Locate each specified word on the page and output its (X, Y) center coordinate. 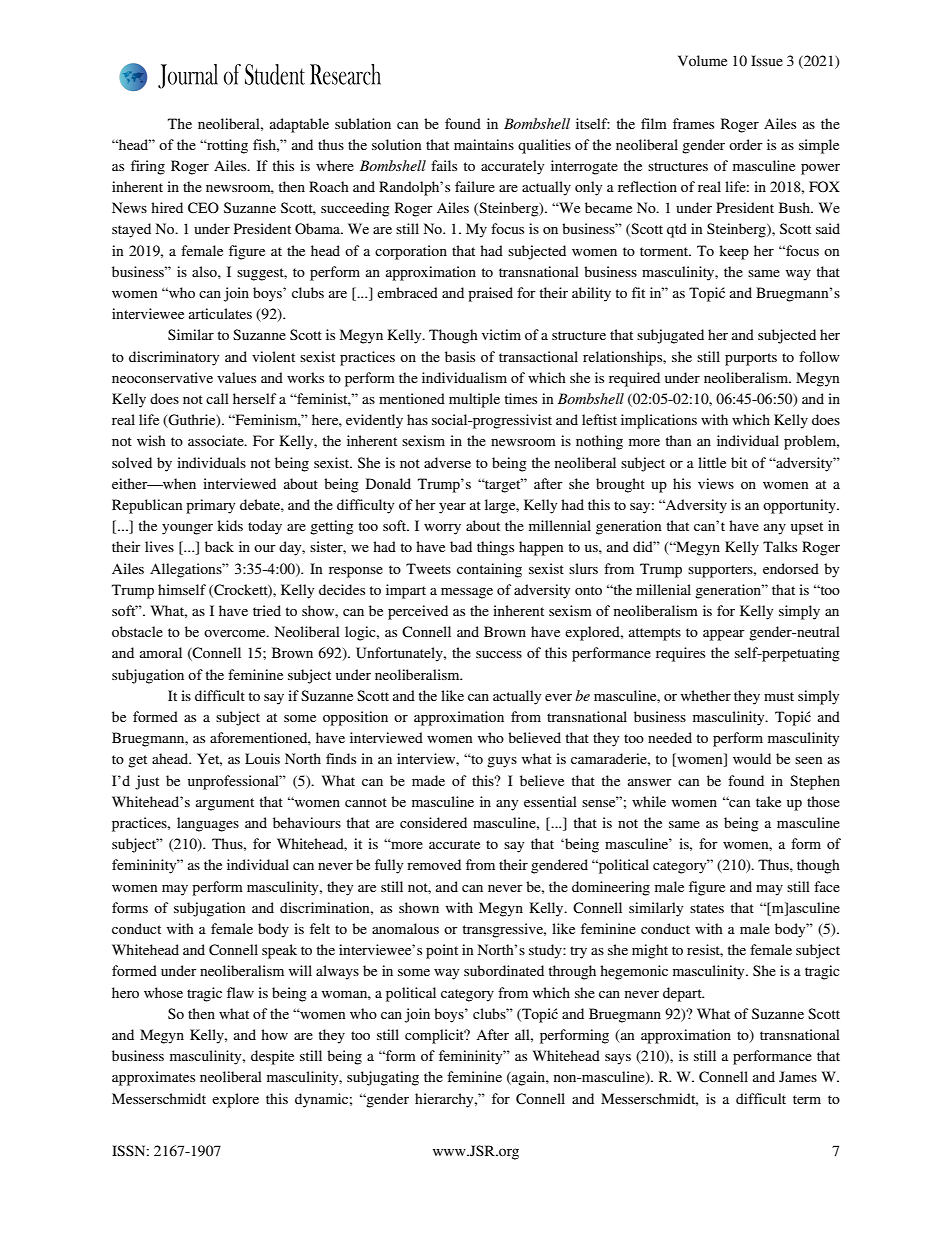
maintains (484, 144)
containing (489, 570)
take (768, 801)
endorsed (791, 568)
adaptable (299, 125)
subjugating (383, 1078)
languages (208, 824)
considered (433, 822)
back (219, 546)
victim (501, 334)
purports (751, 359)
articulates (220, 313)
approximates (153, 1078)
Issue (767, 61)
